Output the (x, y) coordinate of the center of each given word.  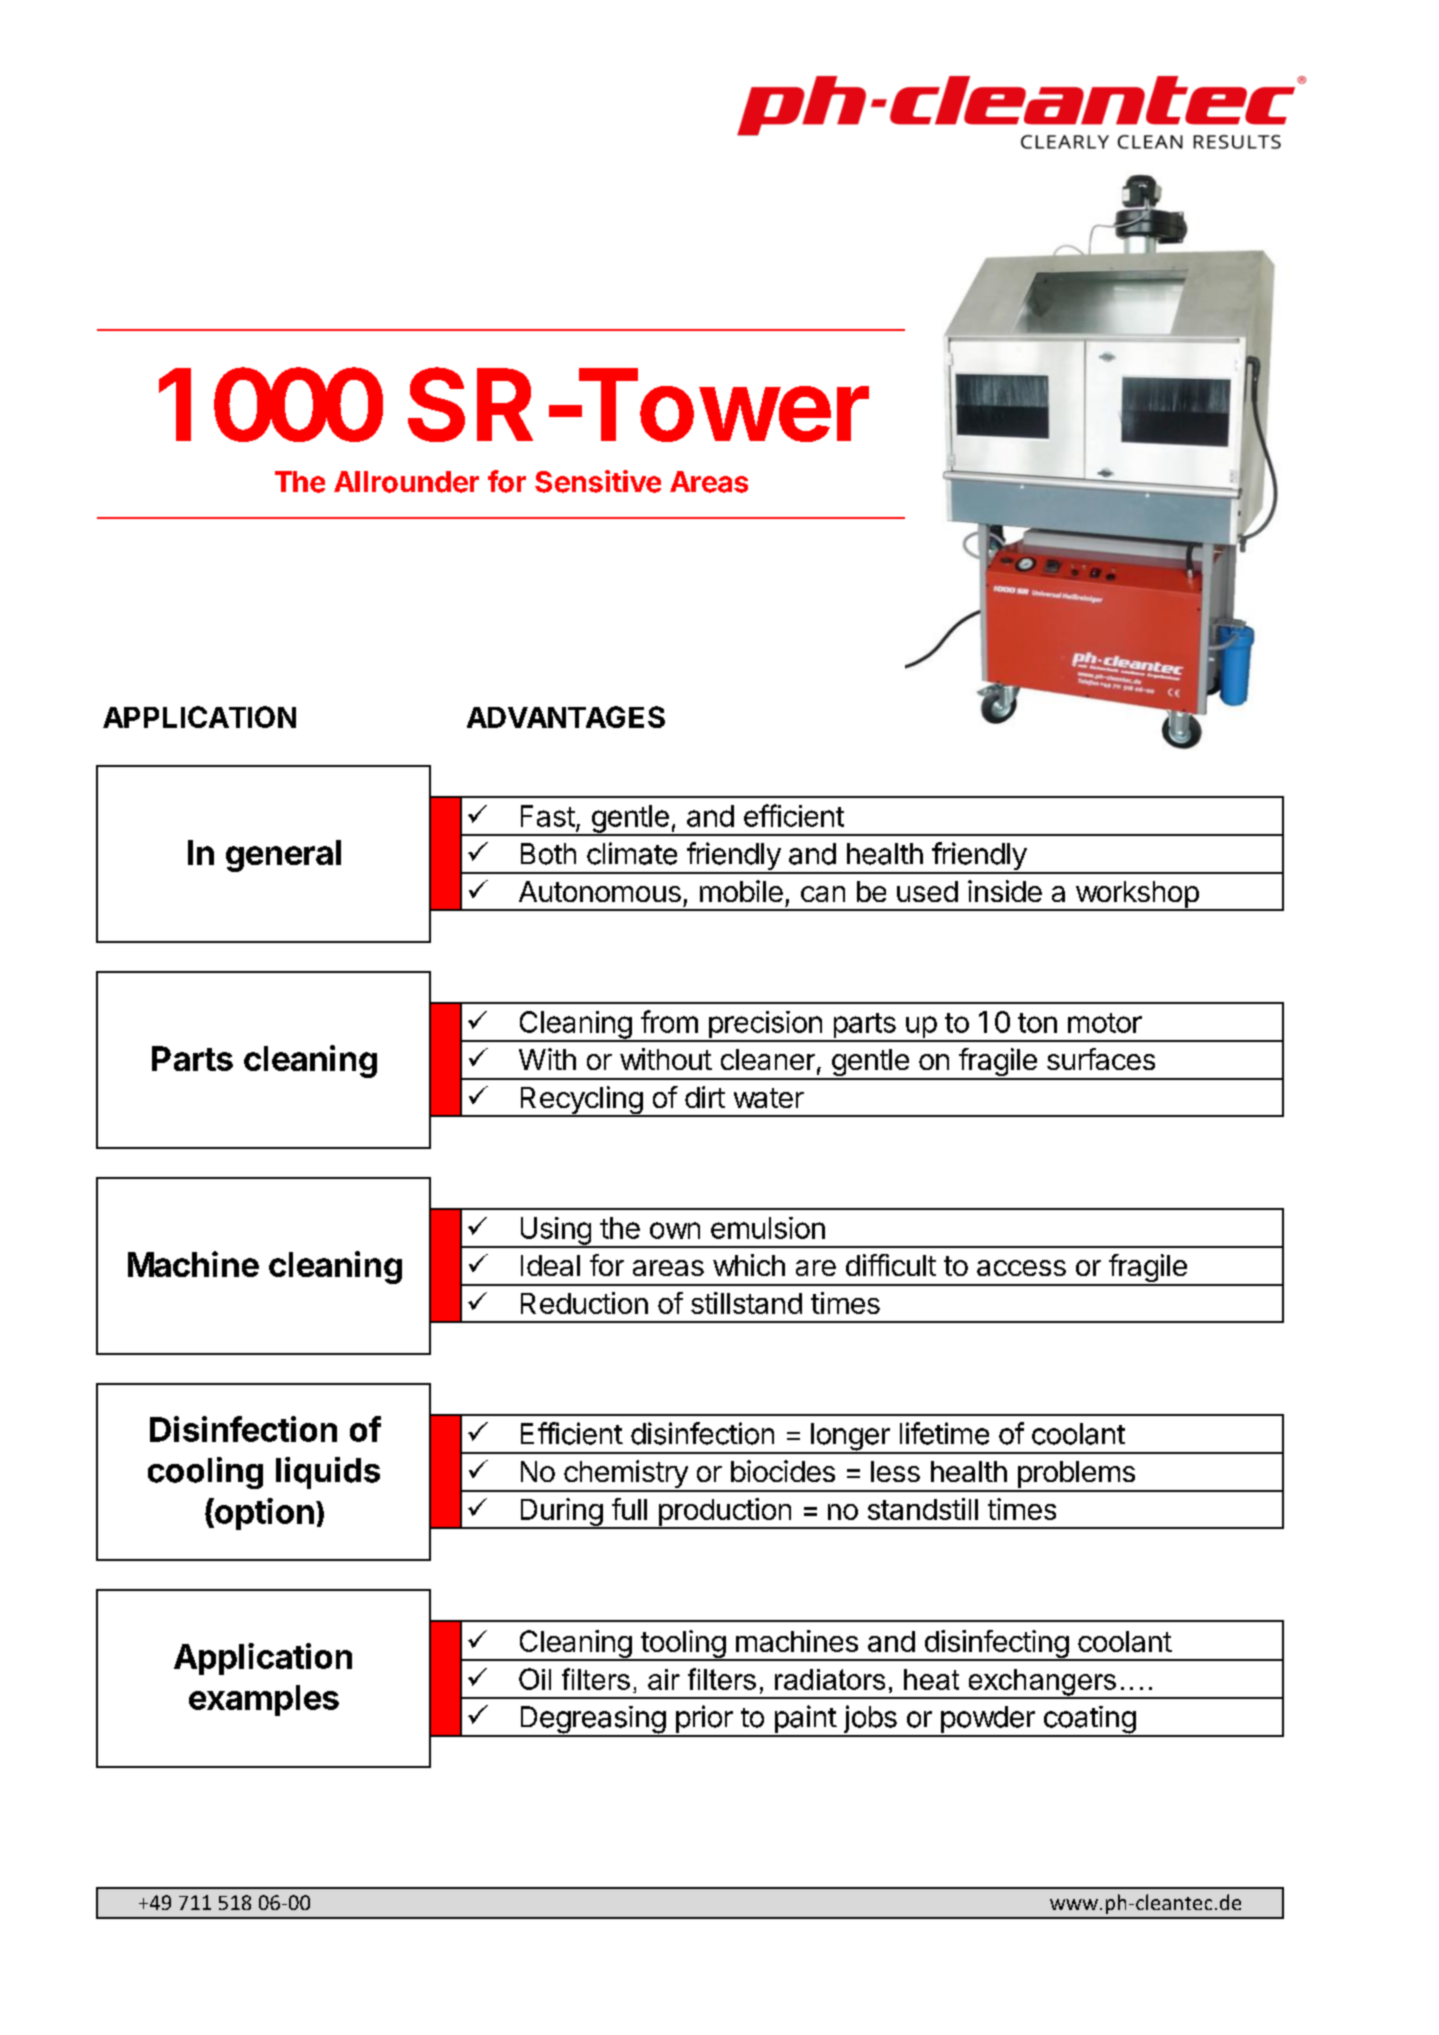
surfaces (1101, 1059)
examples (264, 1700)
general (283, 856)
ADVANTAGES (566, 717)
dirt (705, 1097)
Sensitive (598, 481)
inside (1005, 891)
